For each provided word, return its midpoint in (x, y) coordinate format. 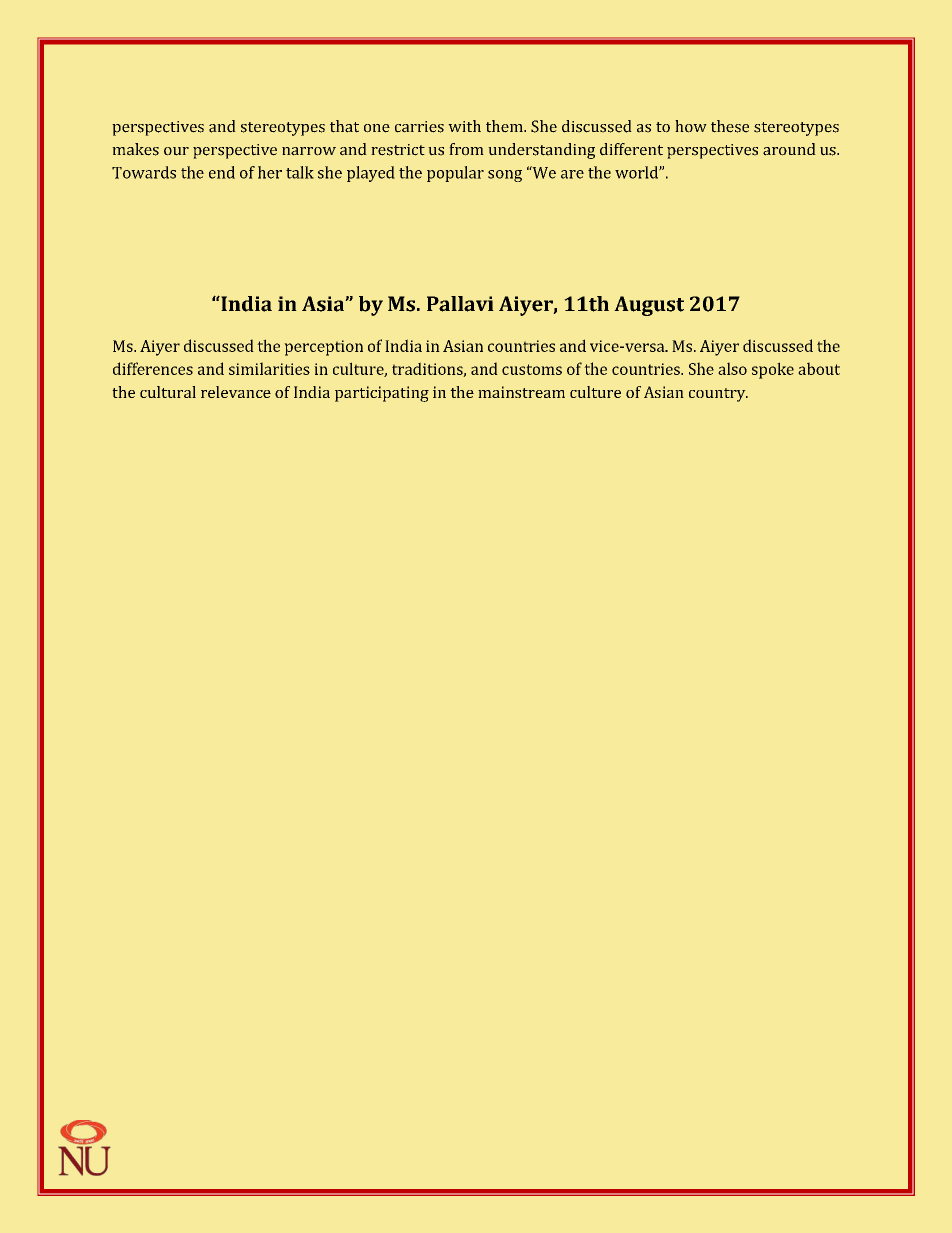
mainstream (521, 392)
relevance (236, 392)
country (718, 395)
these (730, 126)
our (176, 151)
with (464, 126)
